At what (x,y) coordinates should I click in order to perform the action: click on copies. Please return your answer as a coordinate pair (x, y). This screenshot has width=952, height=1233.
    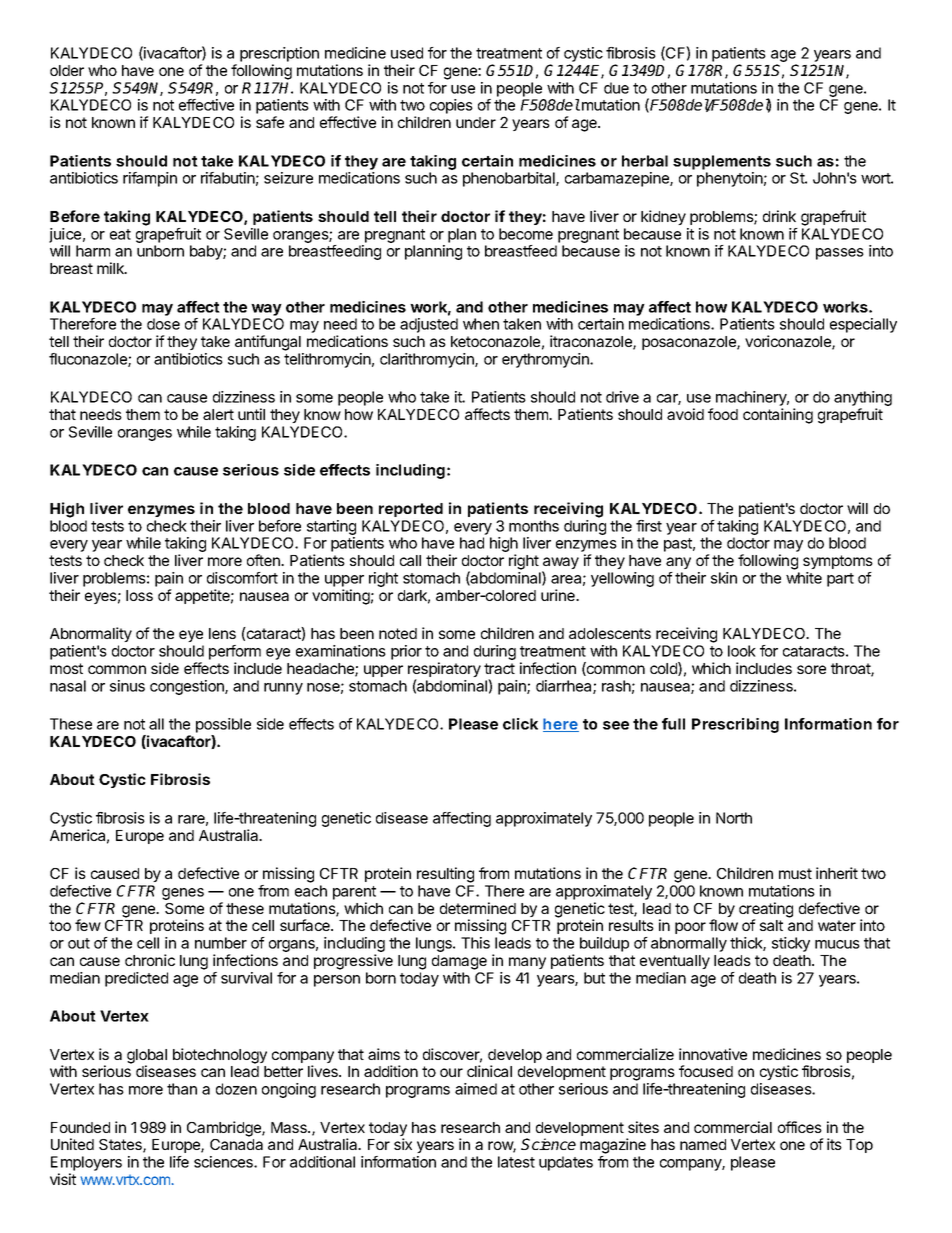
    Looking at the image, I should click on (451, 106).
